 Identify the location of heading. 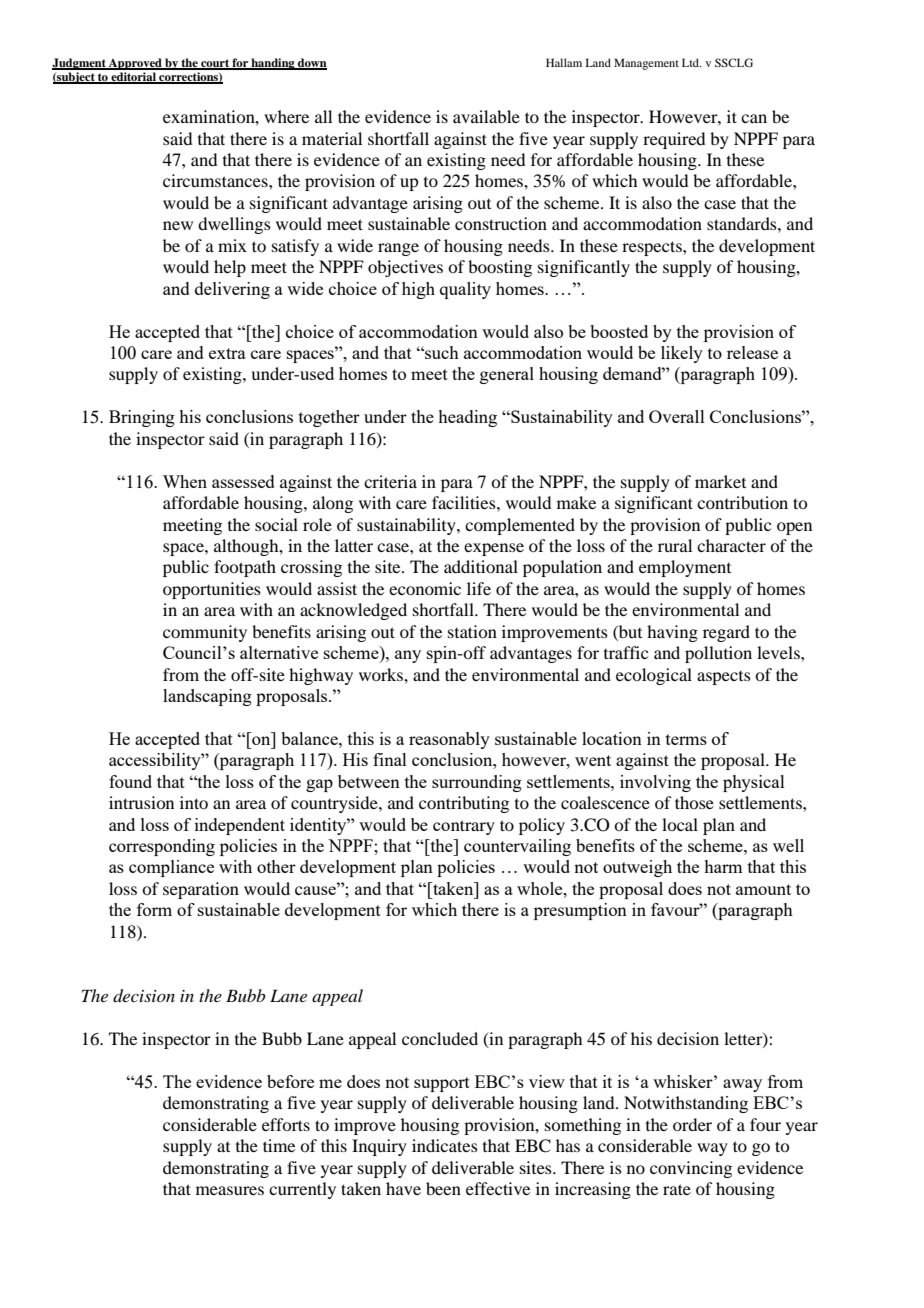
(467, 418).
